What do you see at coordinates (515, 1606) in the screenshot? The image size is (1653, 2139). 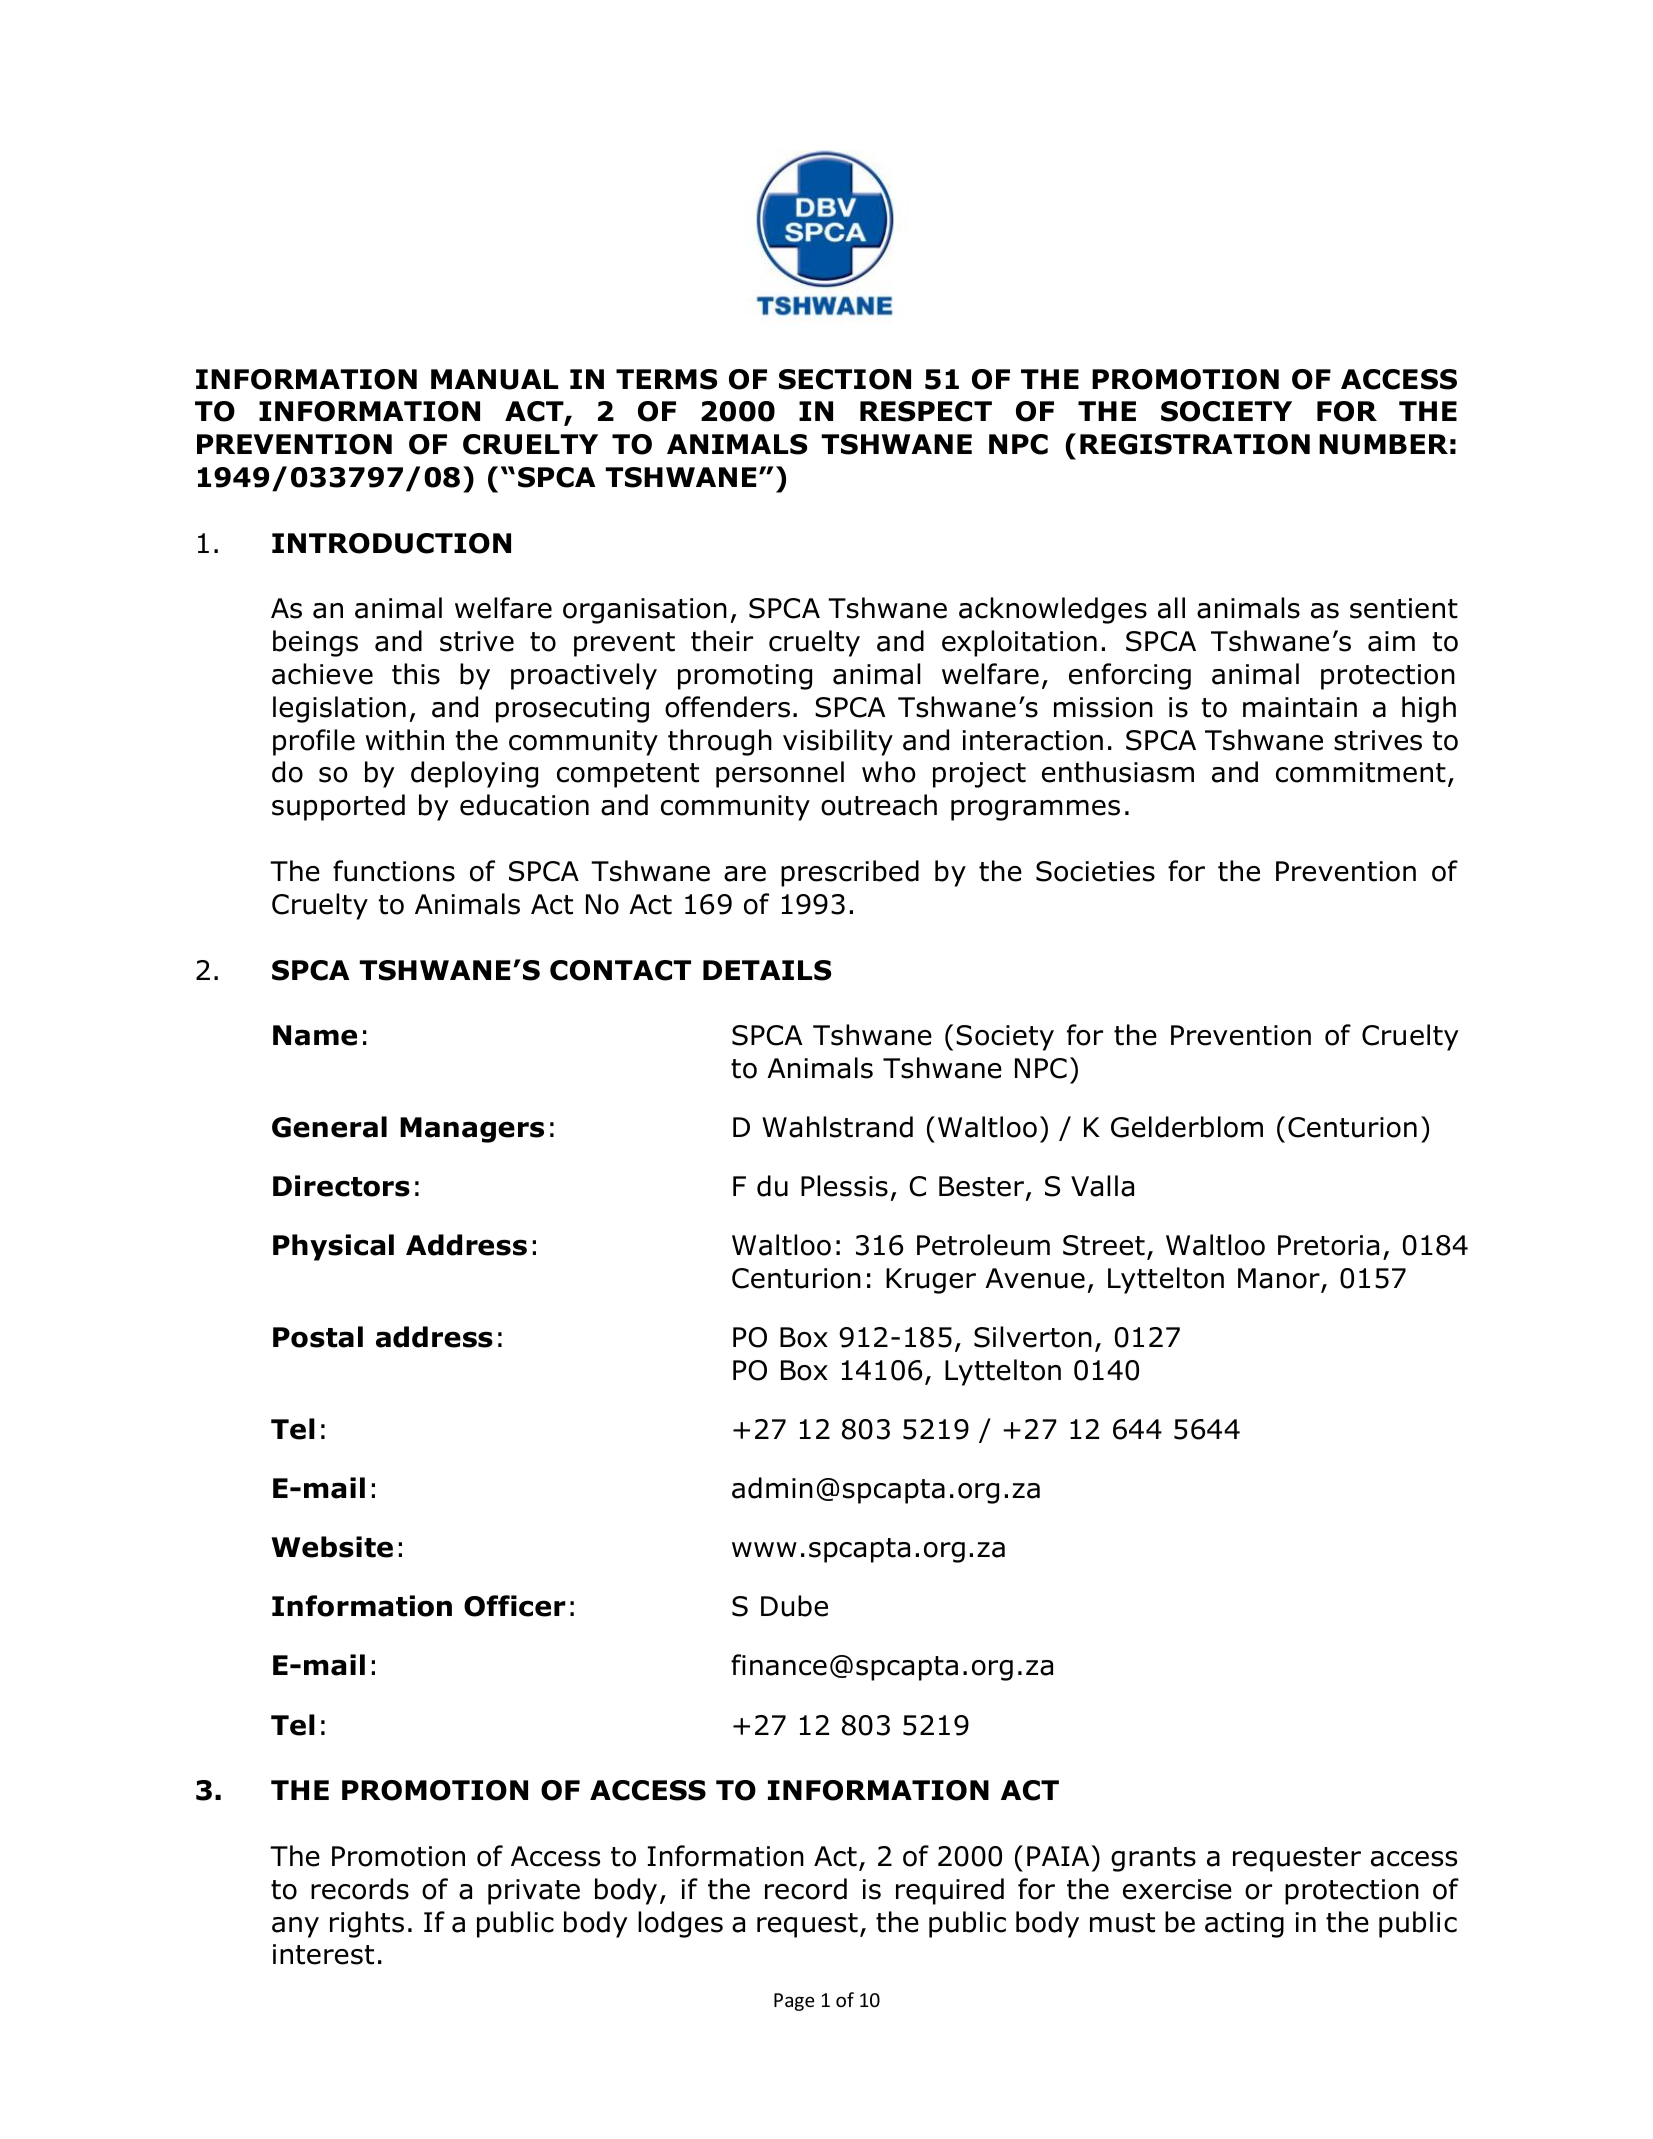 I see `Officer` at bounding box center [515, 1606].
